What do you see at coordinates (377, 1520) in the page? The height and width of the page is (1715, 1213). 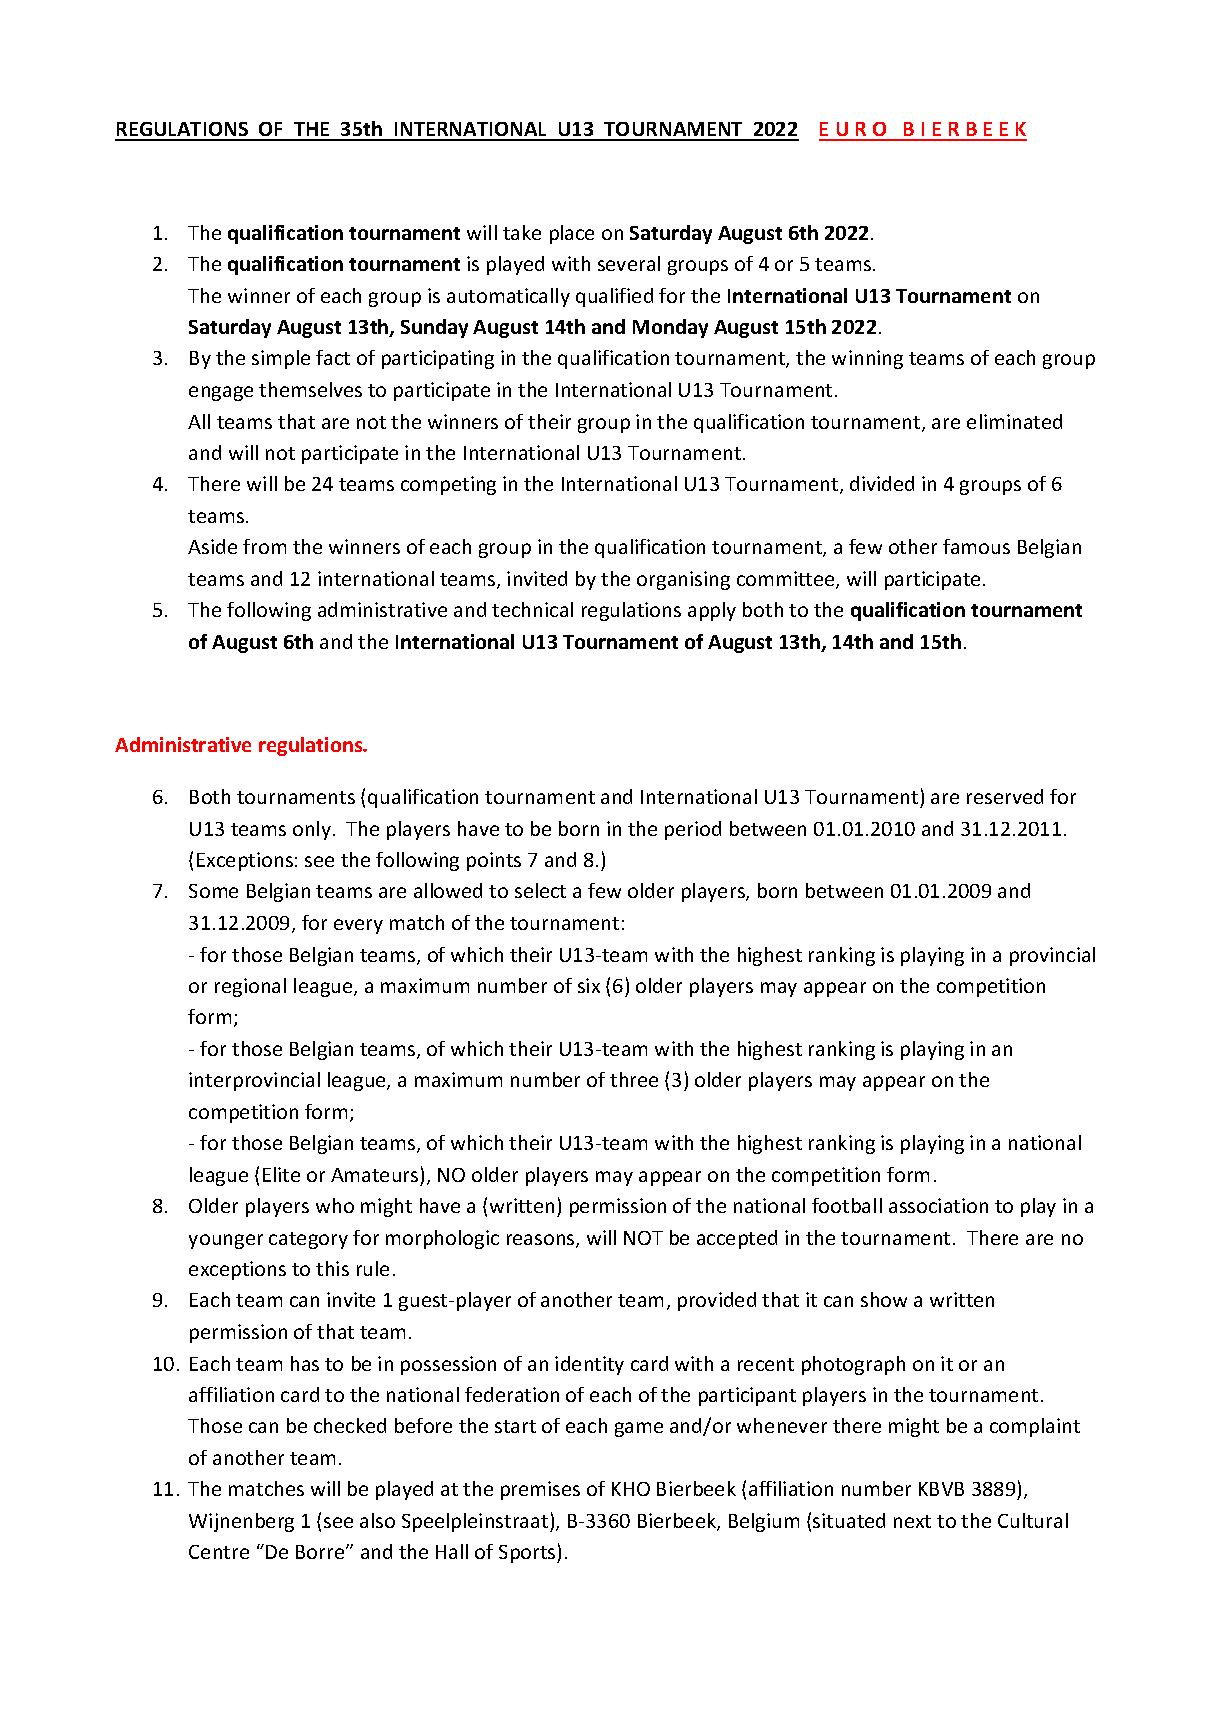 I see `also` at bounding box center [377, 1520].
